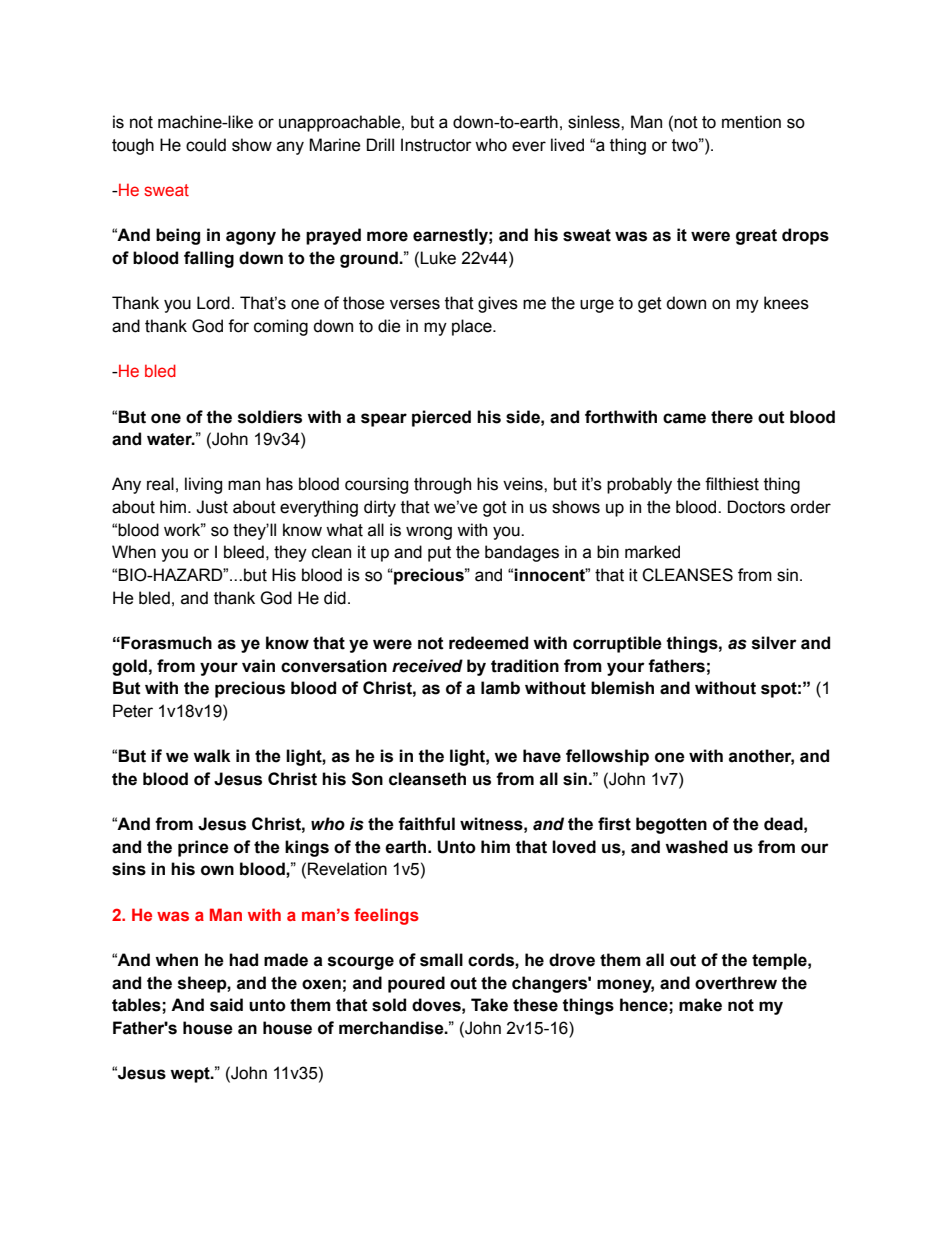  Describe the element at coordinates (436, 145) in the screenshot. I see `Instructor` at that location.
